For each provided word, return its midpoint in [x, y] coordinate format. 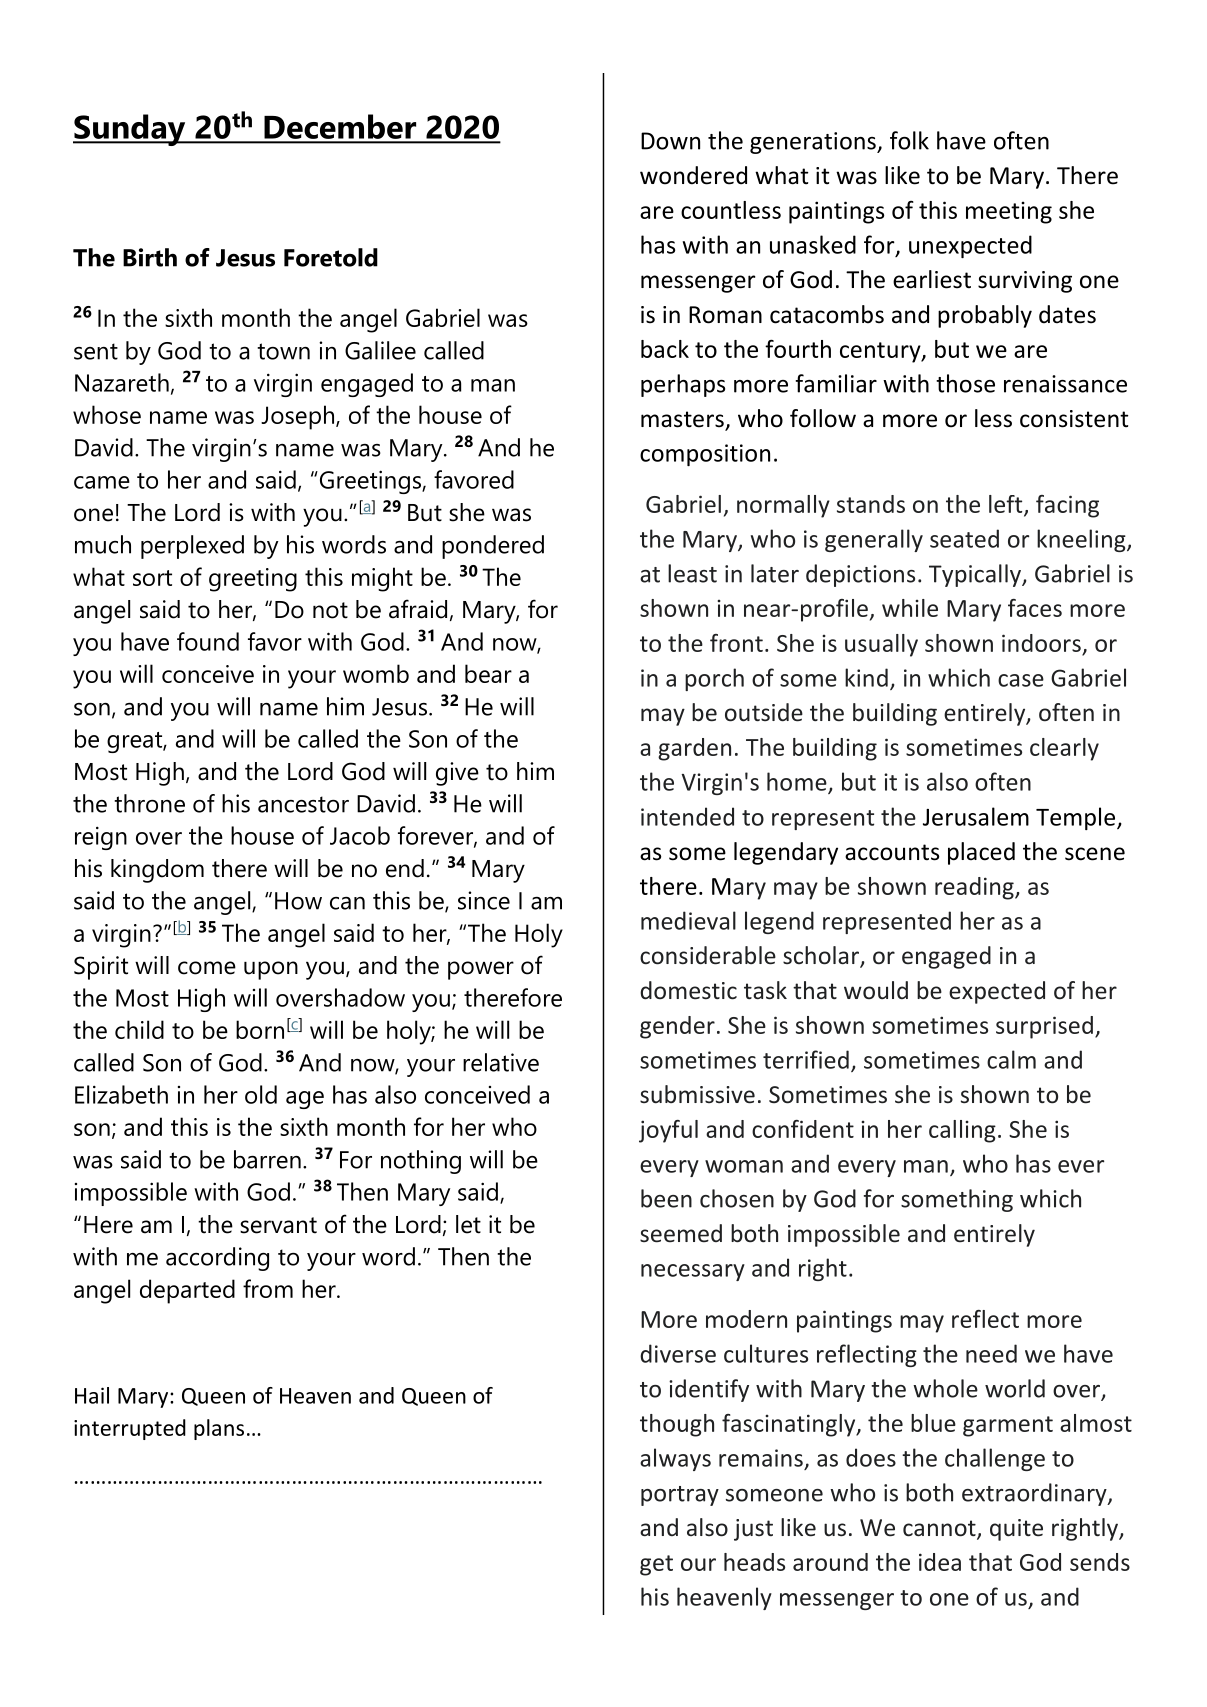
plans [219, 1429]
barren [267, 1159]
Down [670, 141]
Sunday [130, 130]
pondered [493, 547]
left [1007, 505]
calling [962, 1131]
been [666, 1198]
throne [149, 803]
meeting [1009, 212]
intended [687, 816]
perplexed [192, 547]
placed [981, 853]
